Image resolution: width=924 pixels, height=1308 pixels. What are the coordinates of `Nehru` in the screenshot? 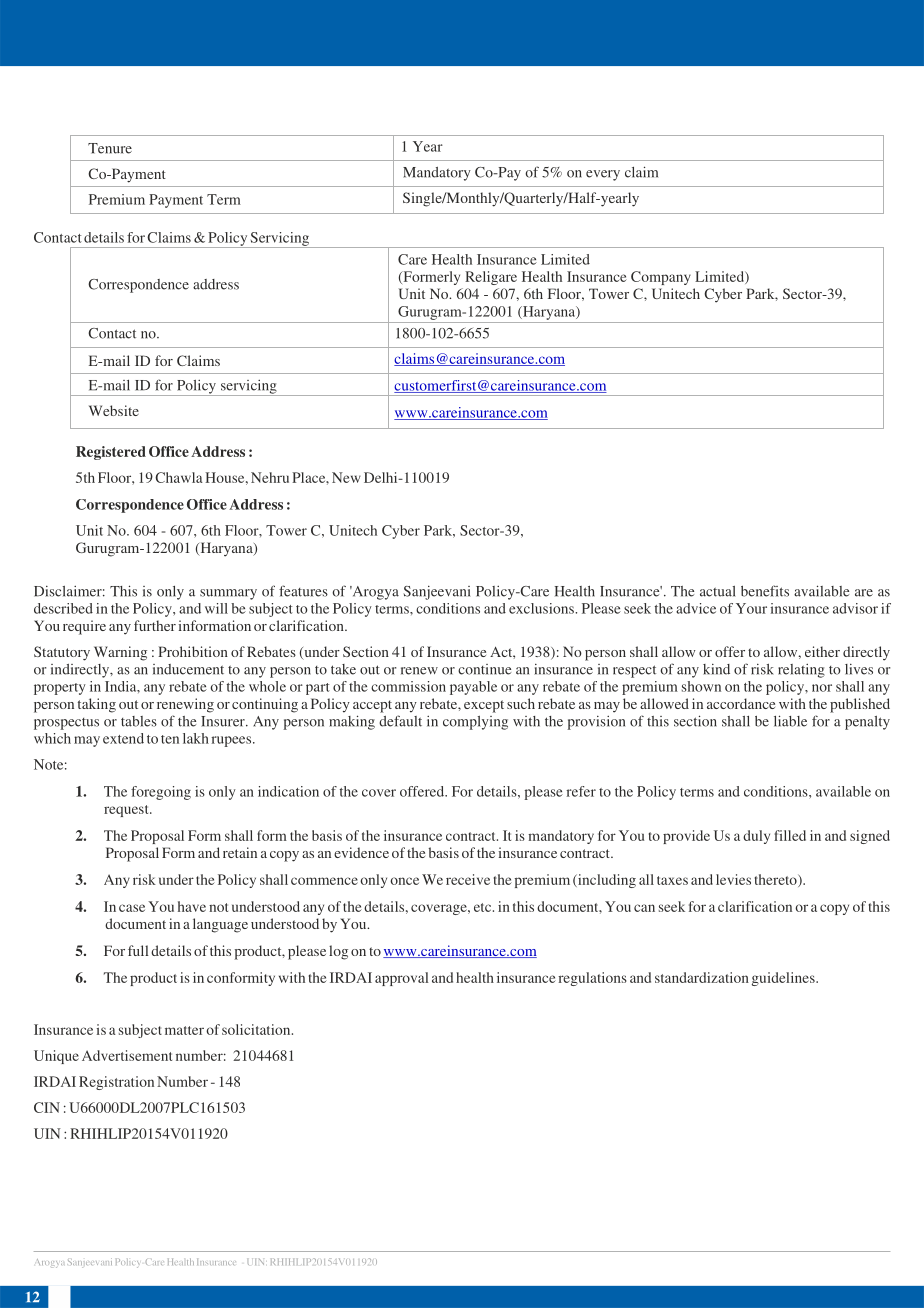 It's located at (270, 477).
